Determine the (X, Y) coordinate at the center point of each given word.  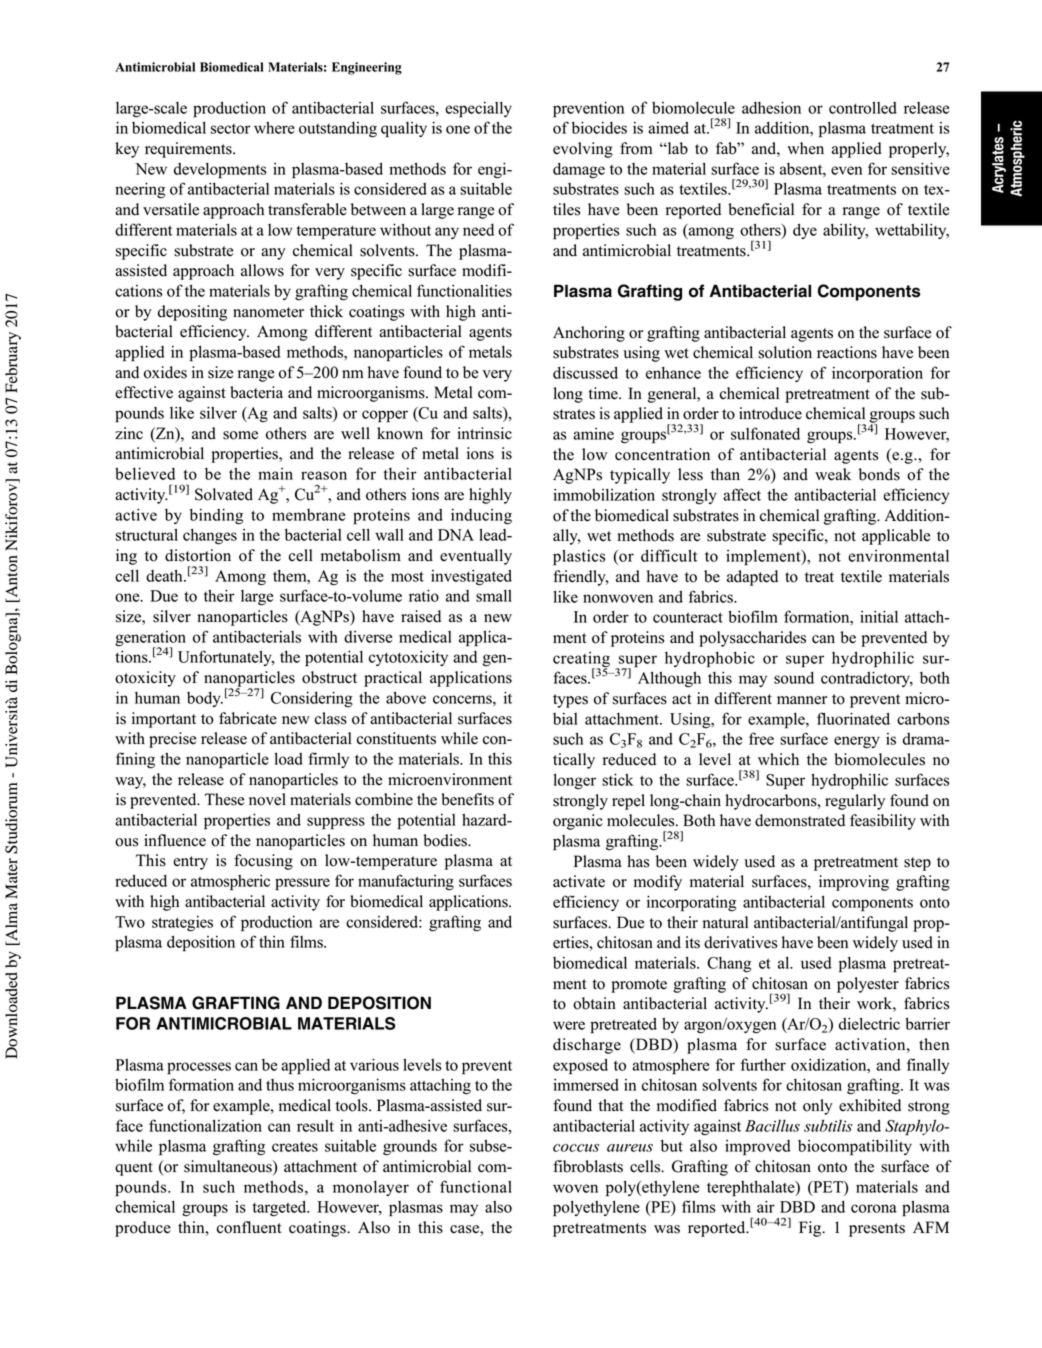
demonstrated (800, 820)
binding (216, 516)
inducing (481, 517)
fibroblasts (588, 1166)
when (805, 148)
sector (231, 129)
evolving (583, 150)
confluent (249, 1227)
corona (874, 1208)
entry (190, 863)
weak (833, 474)
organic (578, 822)
